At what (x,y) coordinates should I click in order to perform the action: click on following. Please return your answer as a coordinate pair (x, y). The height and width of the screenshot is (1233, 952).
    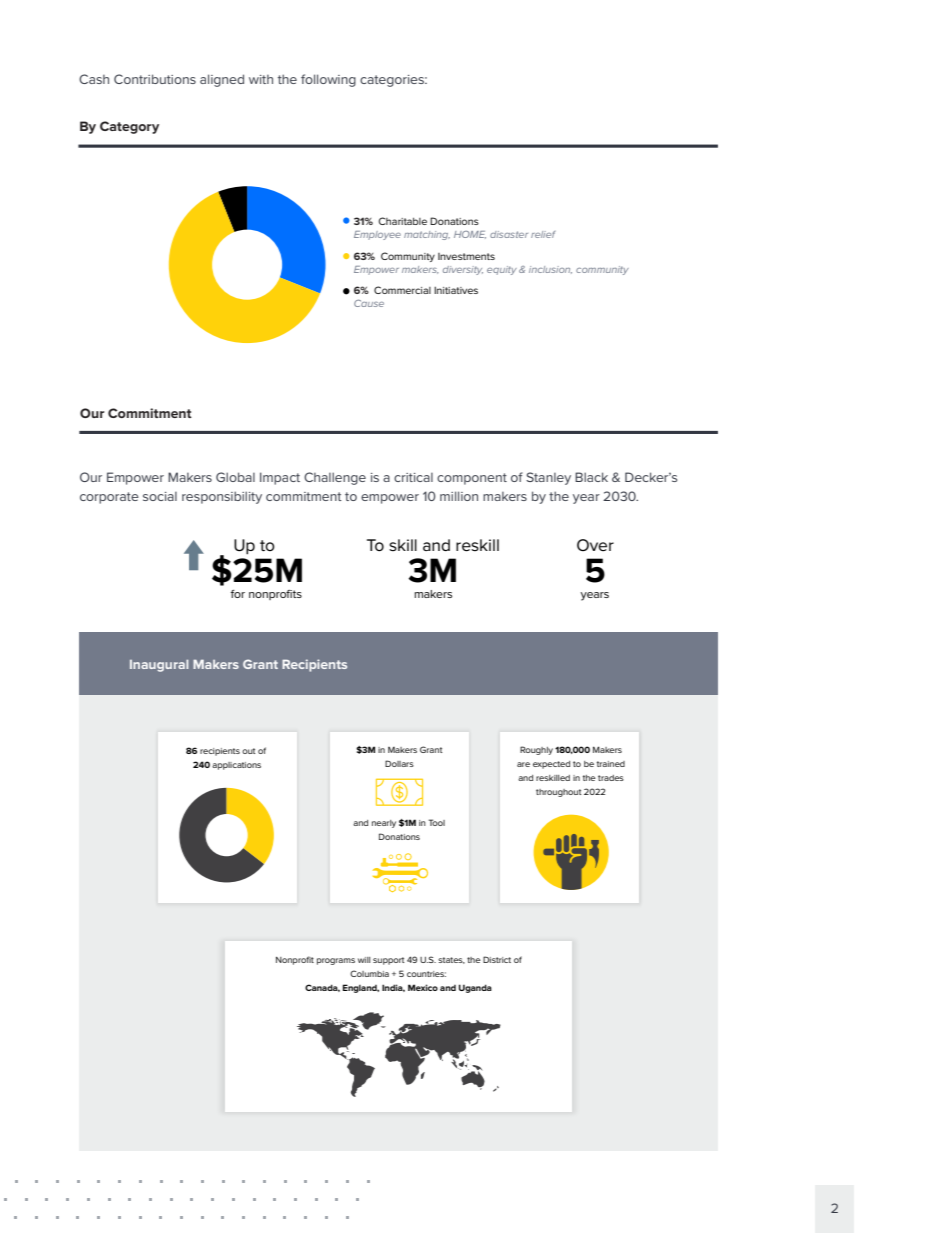
    Looking at the image, I should click on (328, 80).
